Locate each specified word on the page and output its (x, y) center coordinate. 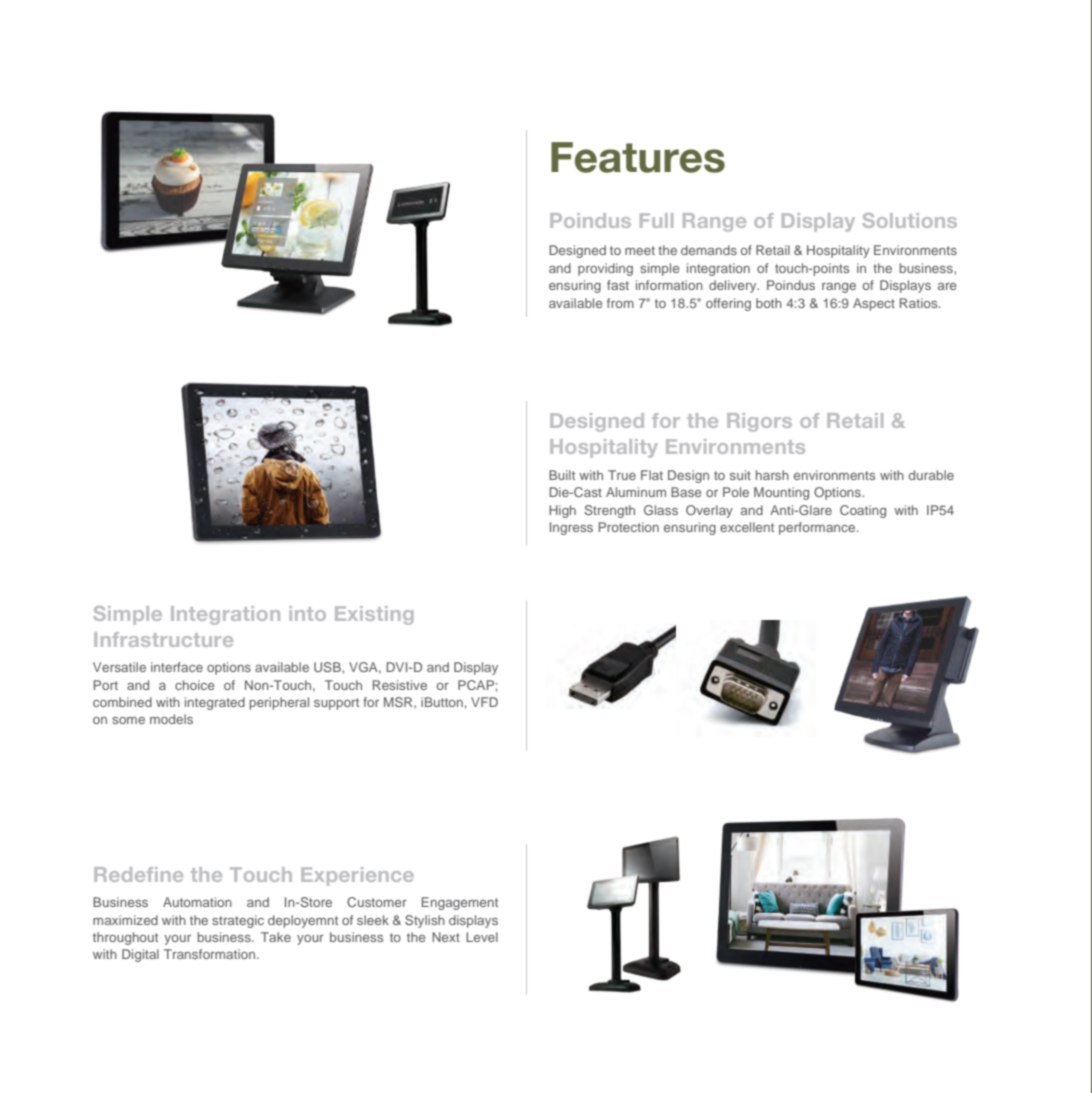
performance (818, 528)
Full (656, 220)
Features (638, 157)
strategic (238, 921)
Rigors (759, 422)
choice (194, 685)
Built (562, 475)
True (622, 475)
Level (482, 937)
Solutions (909, 220)
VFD (484, 702)
